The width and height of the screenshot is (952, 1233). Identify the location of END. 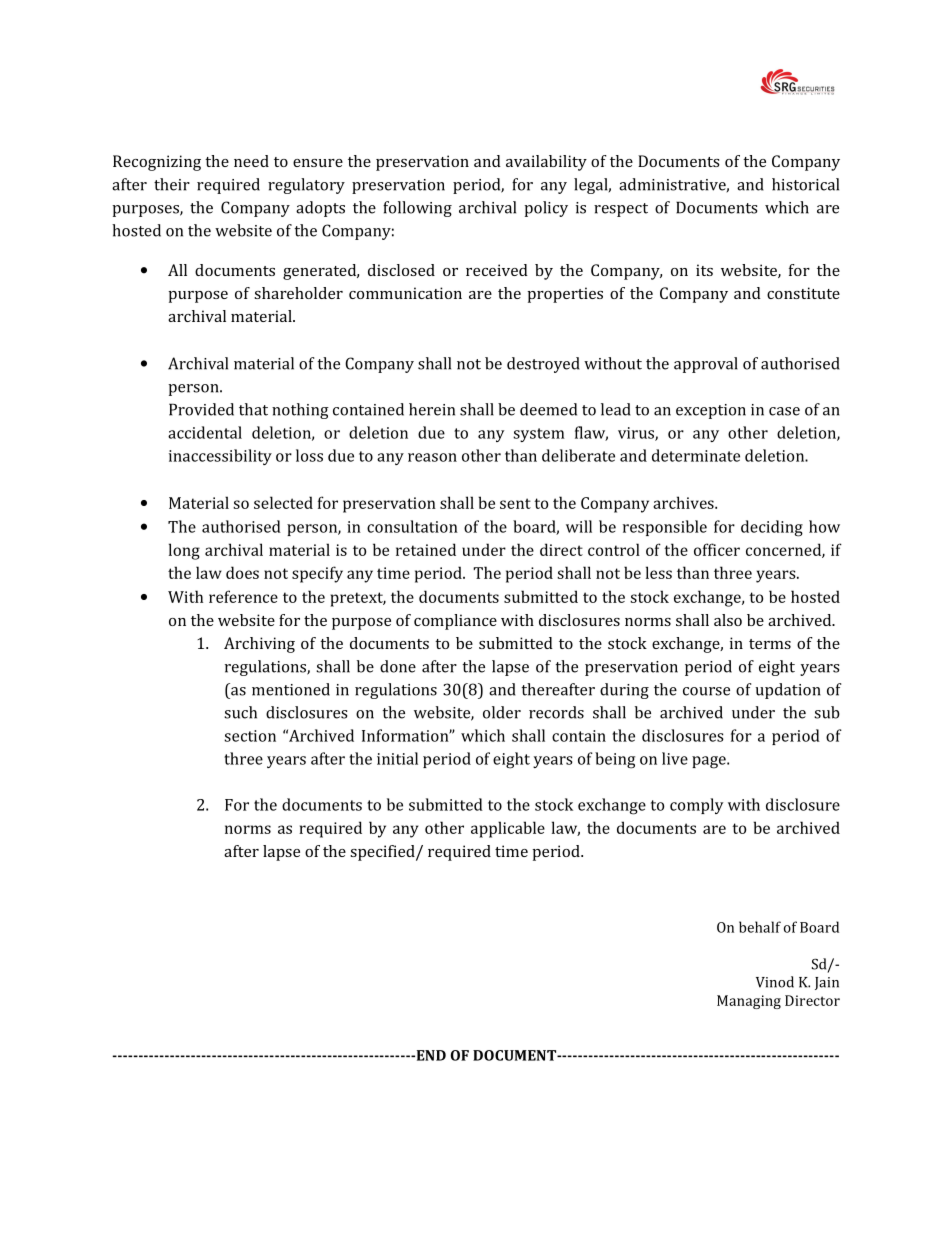
(430, 1055).
